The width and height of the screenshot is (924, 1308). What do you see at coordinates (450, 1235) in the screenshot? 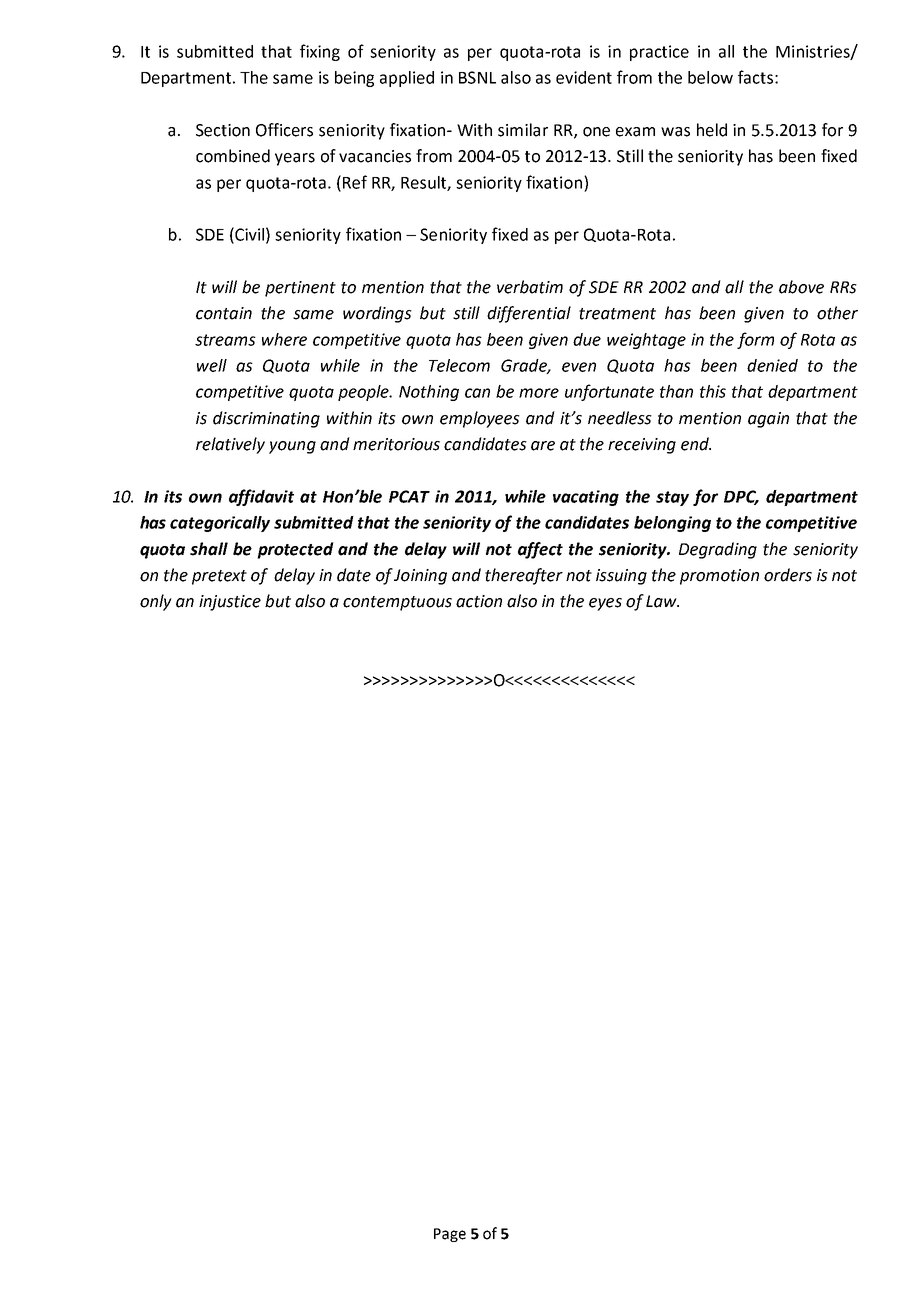
I see `Page` at bounding box center [450, 1235].
